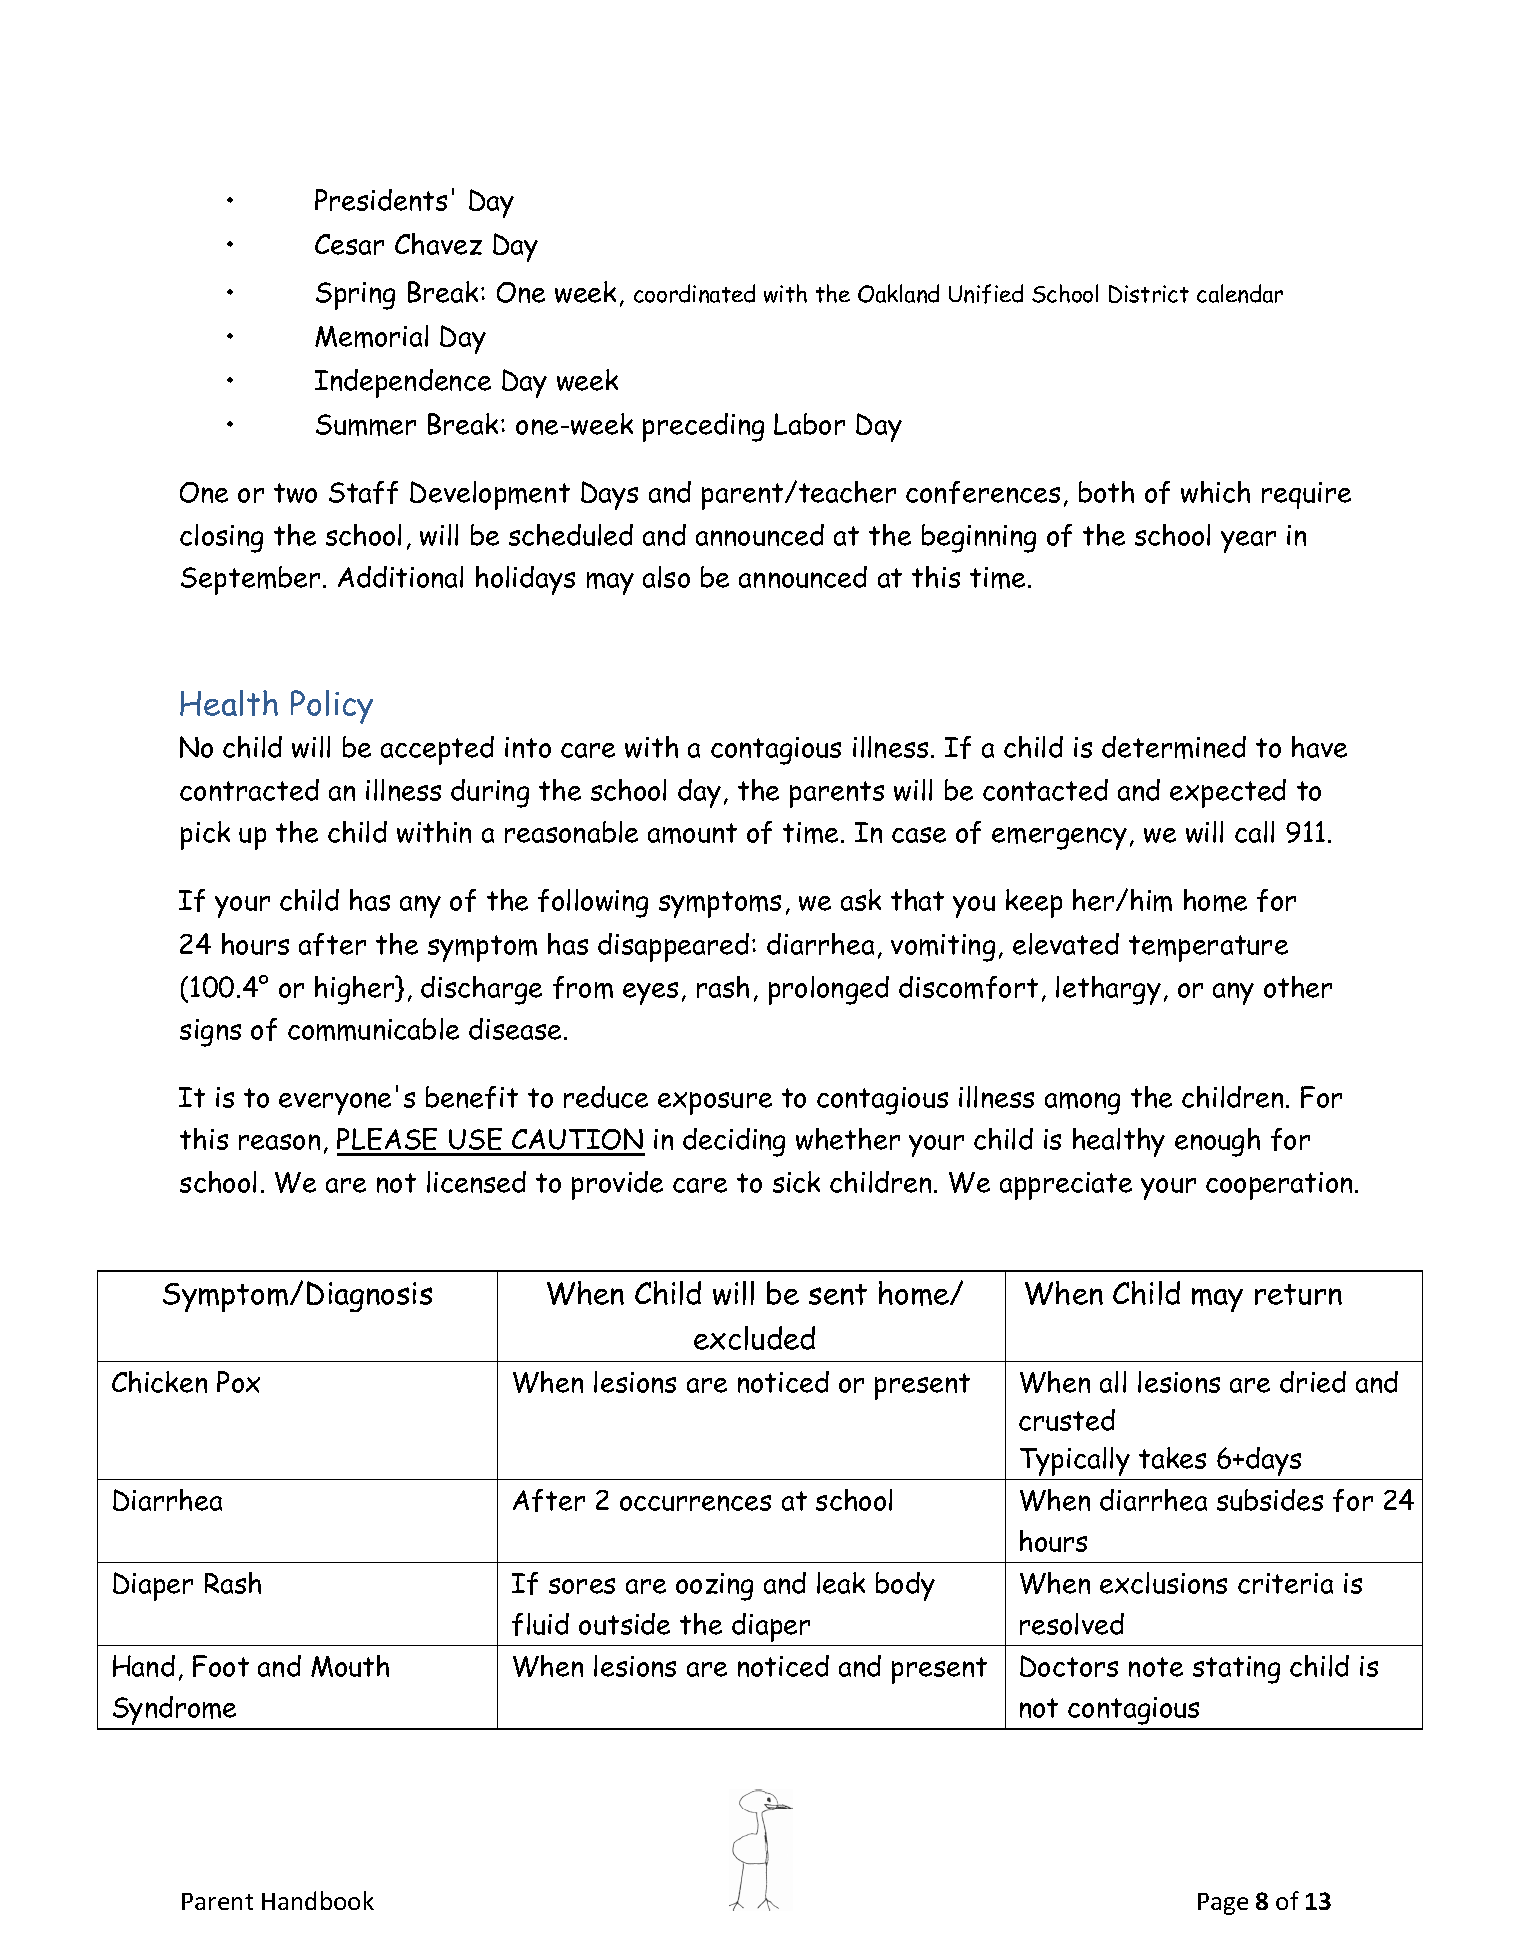 This document has width=1515, height=1960. I want to click on excluded, so click(754, 1338).
